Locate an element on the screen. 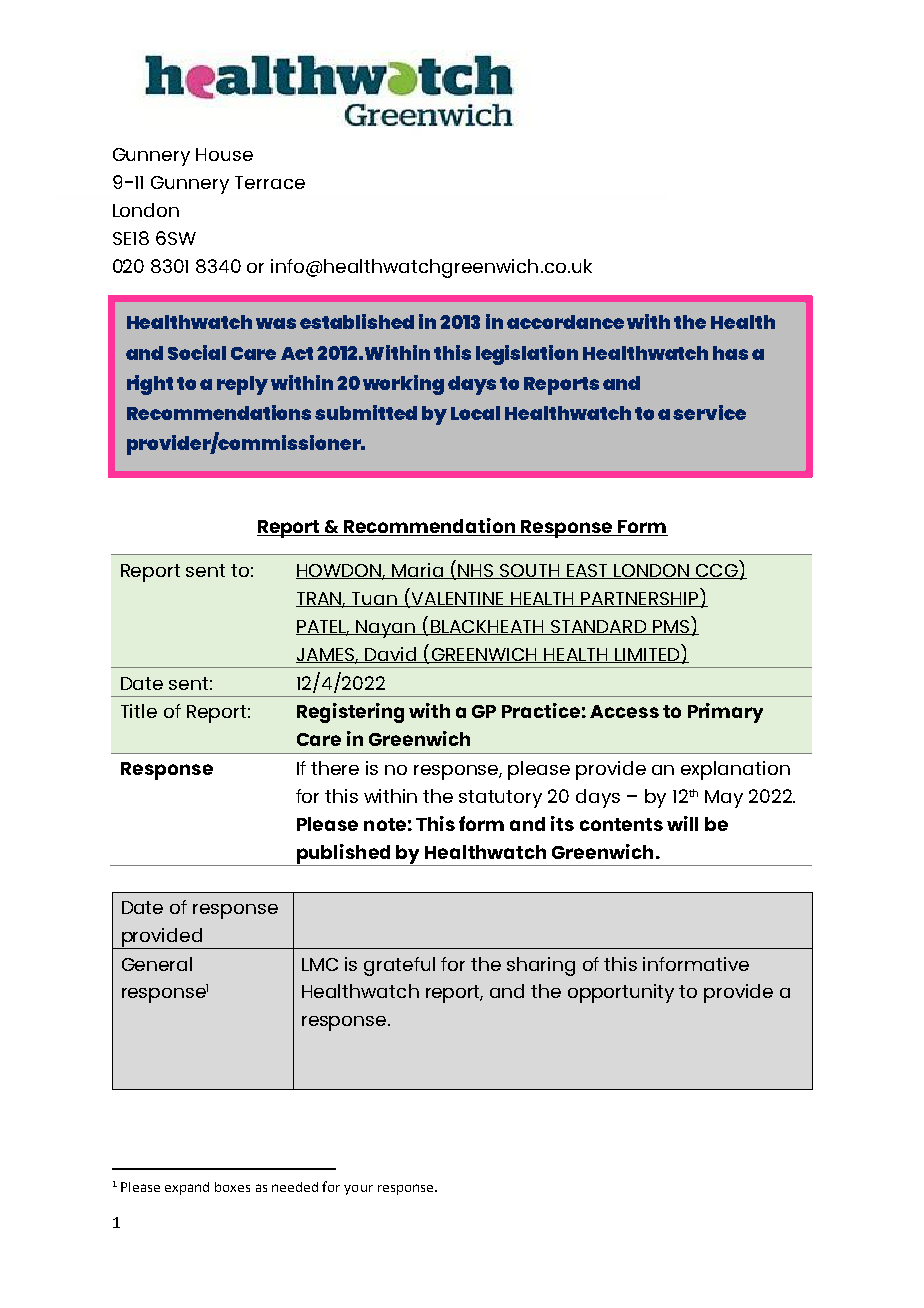  Maria is located at coordinates (418, 571).
